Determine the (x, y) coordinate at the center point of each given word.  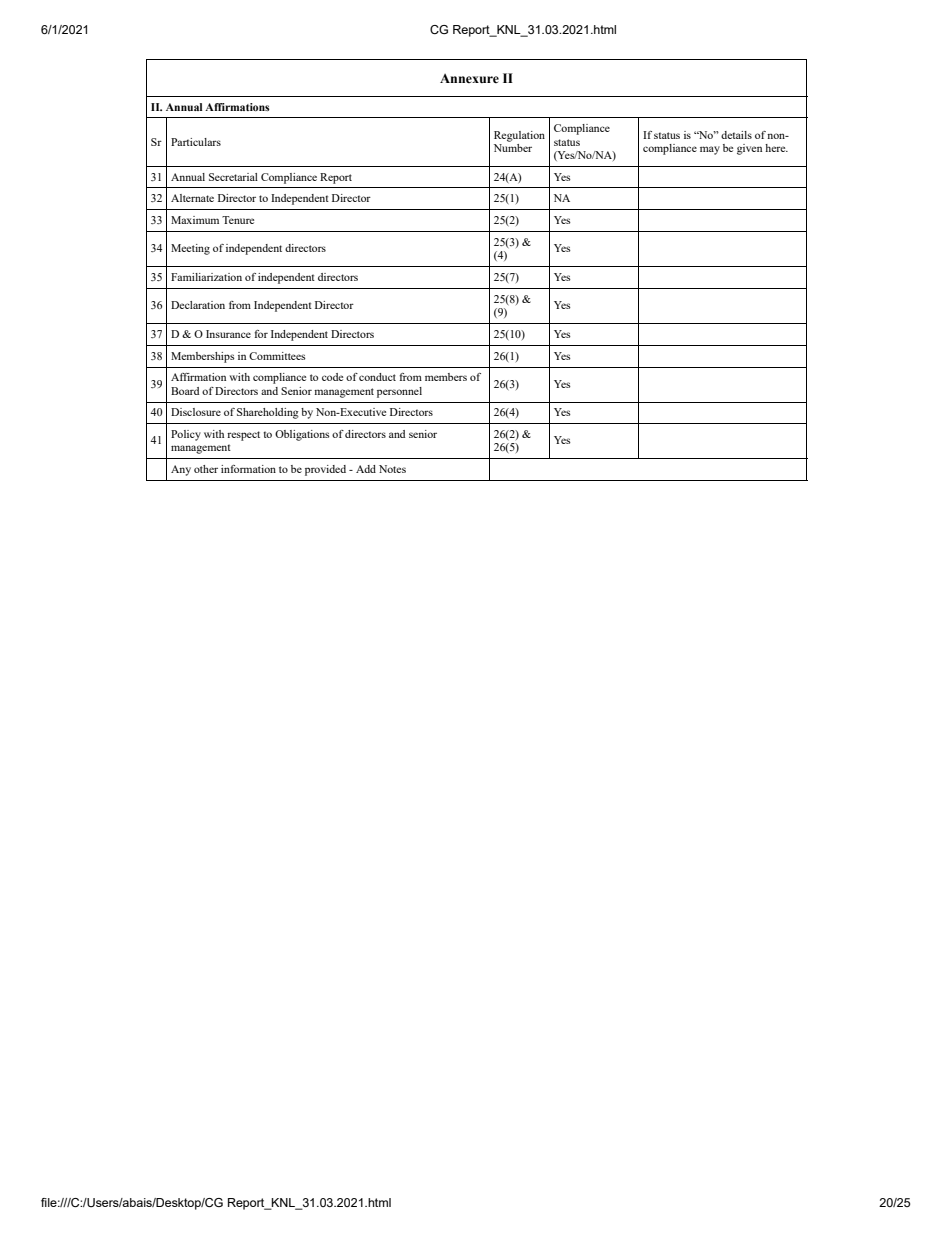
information (248, 469)
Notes (392, 469)
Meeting (190, 249)
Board (185, 391)
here (776, 148)
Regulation (519, 136)
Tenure (238, 220)
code (332, 377)
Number (513, 146)
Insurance (228, 334)
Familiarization (206, 277)
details (736, 135)
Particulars (196, 142)
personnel (399, 392)
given (749, 149)
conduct (377, 377)
